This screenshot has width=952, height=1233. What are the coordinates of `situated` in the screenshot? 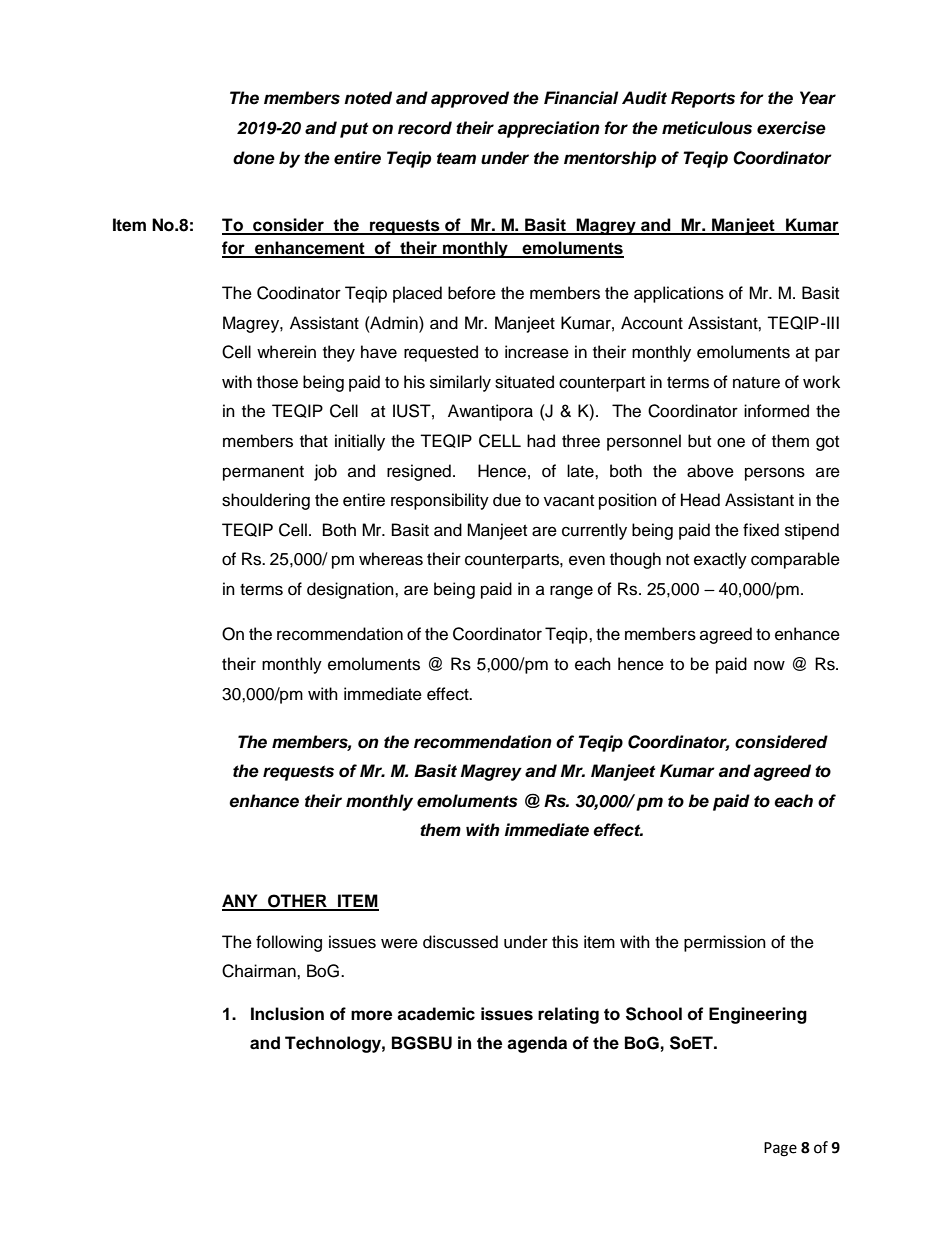 It's located at (524, 382).
